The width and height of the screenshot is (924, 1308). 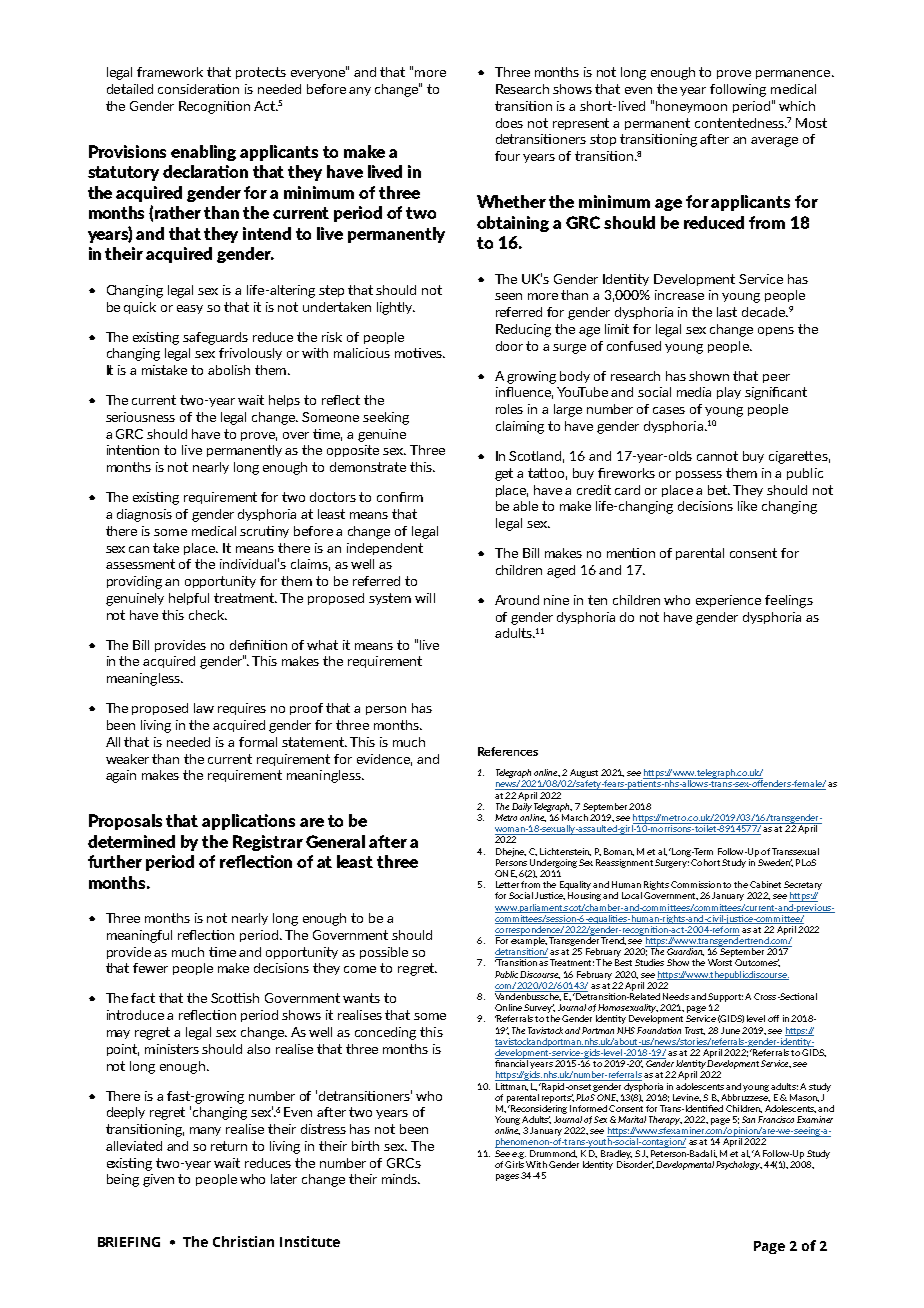 I want to click on check, so click(x=207, y=615).
